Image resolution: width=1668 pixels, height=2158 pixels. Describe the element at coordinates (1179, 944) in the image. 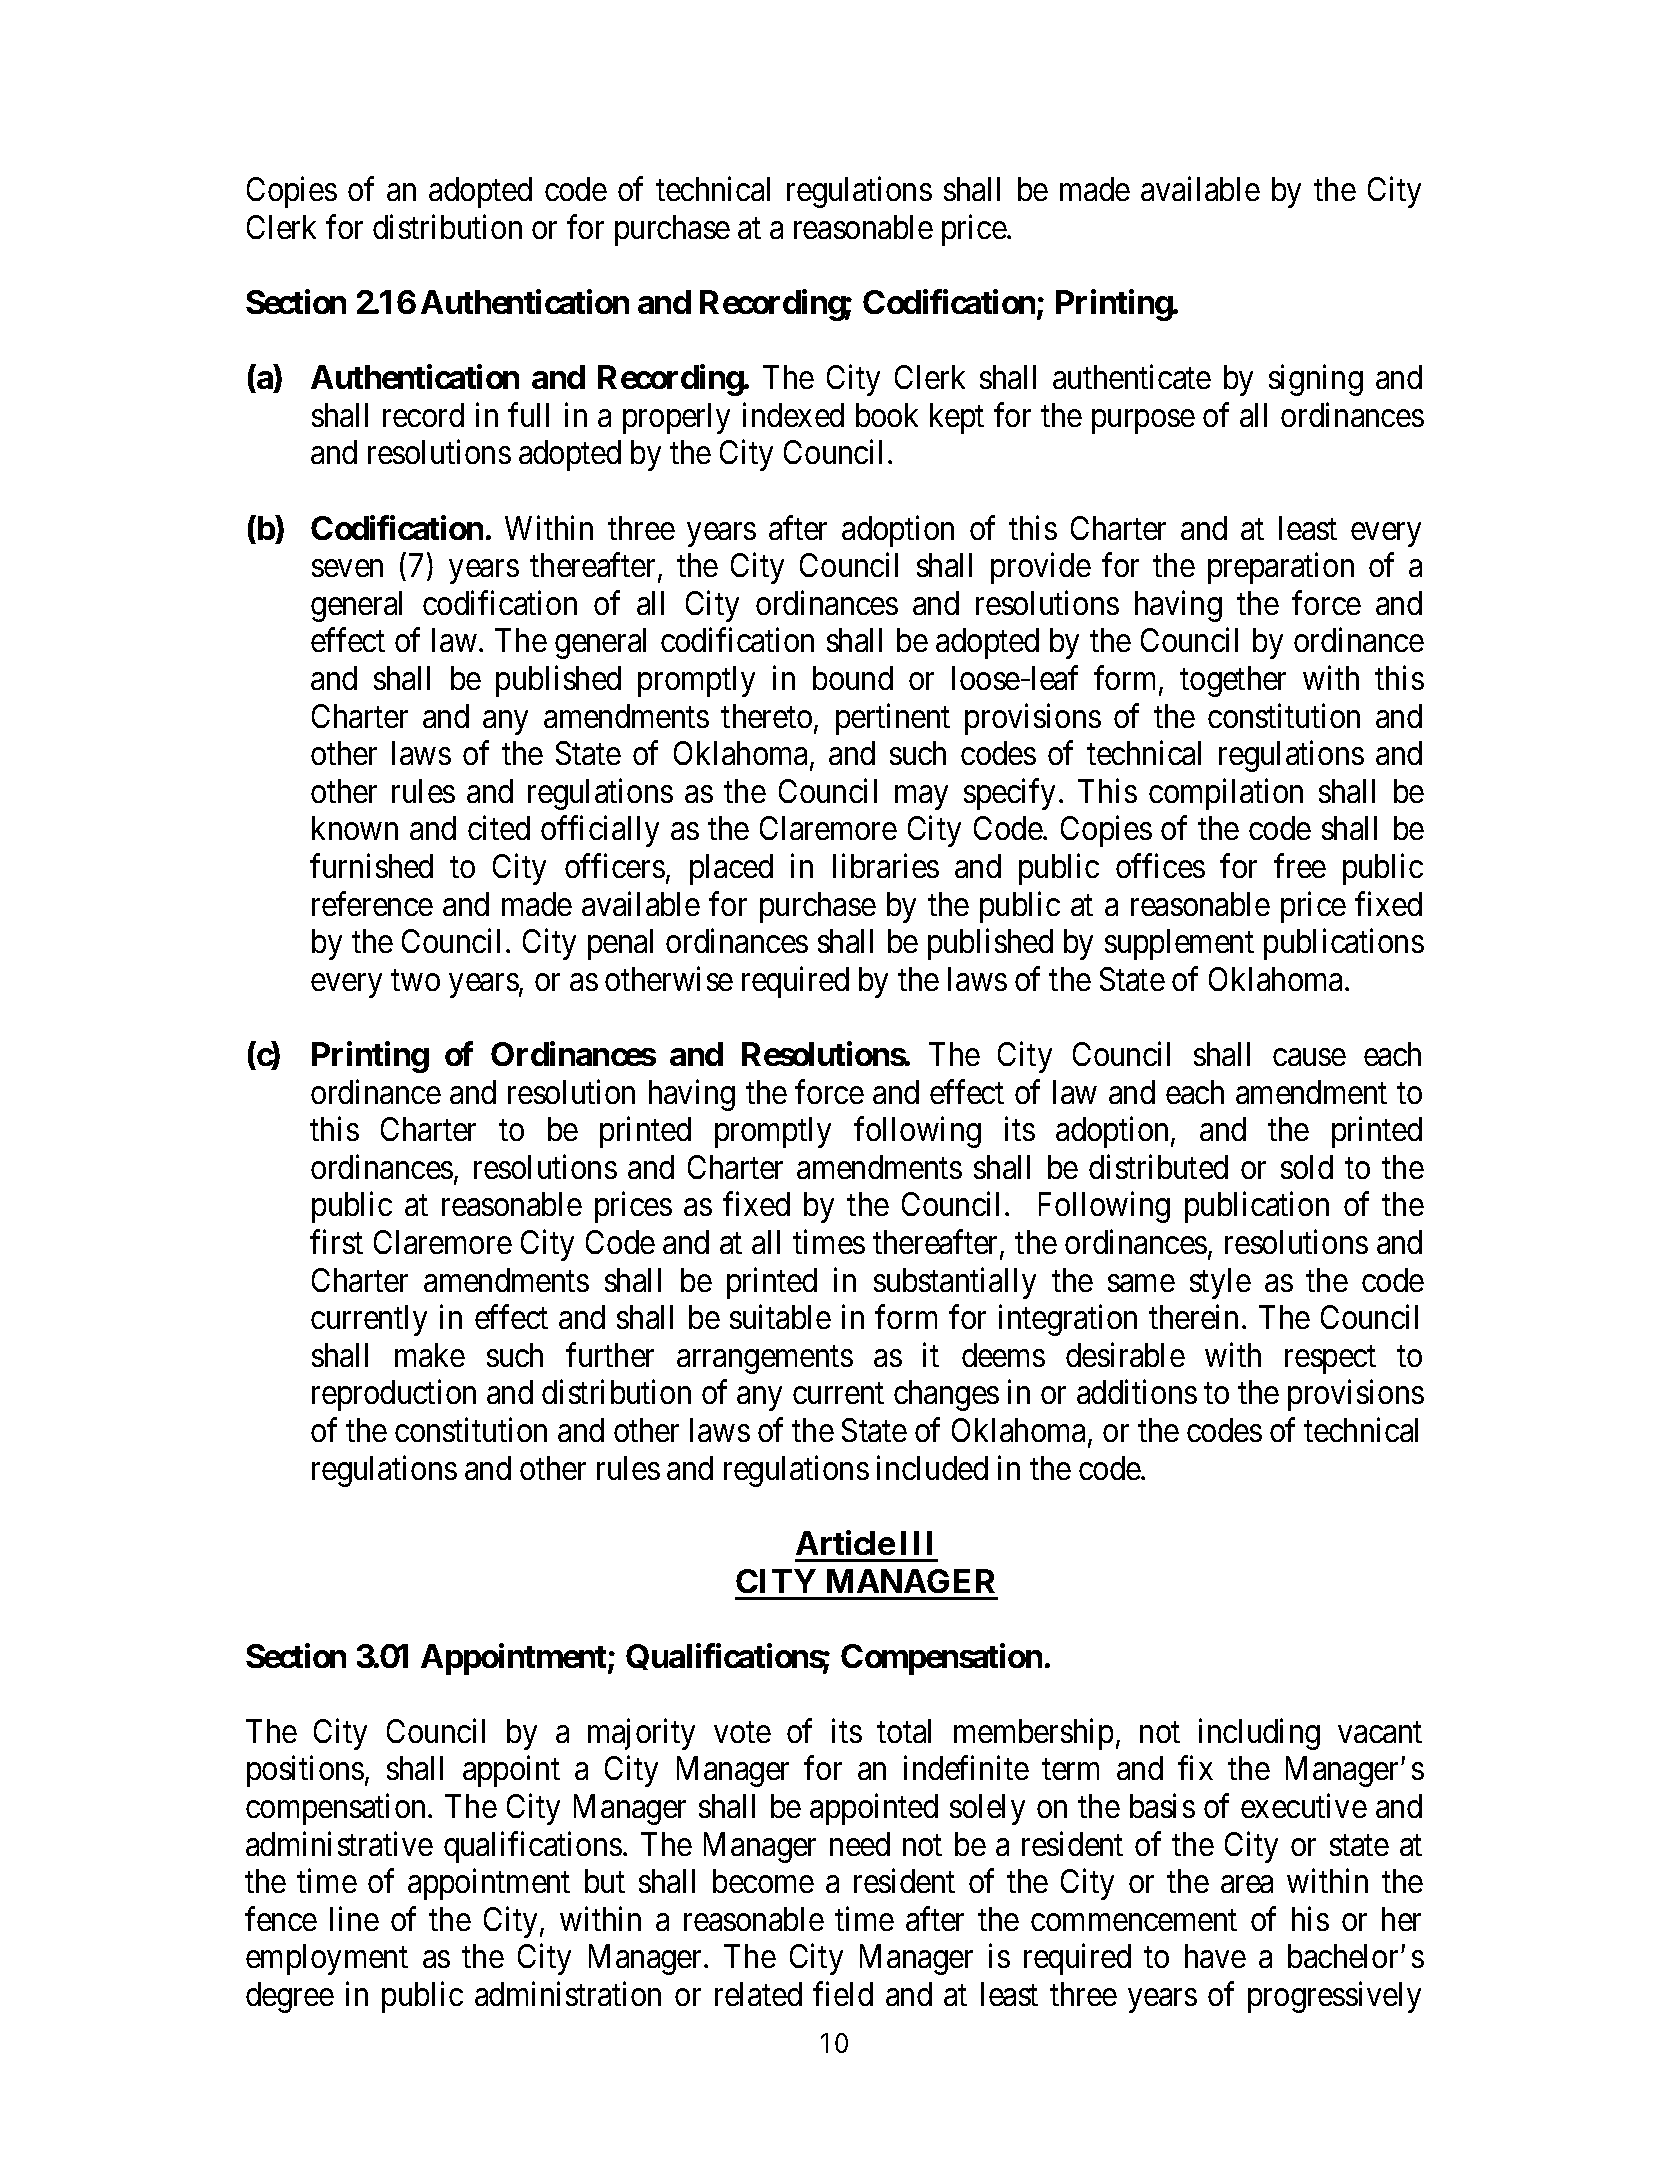

I see `supplement` at that location.
